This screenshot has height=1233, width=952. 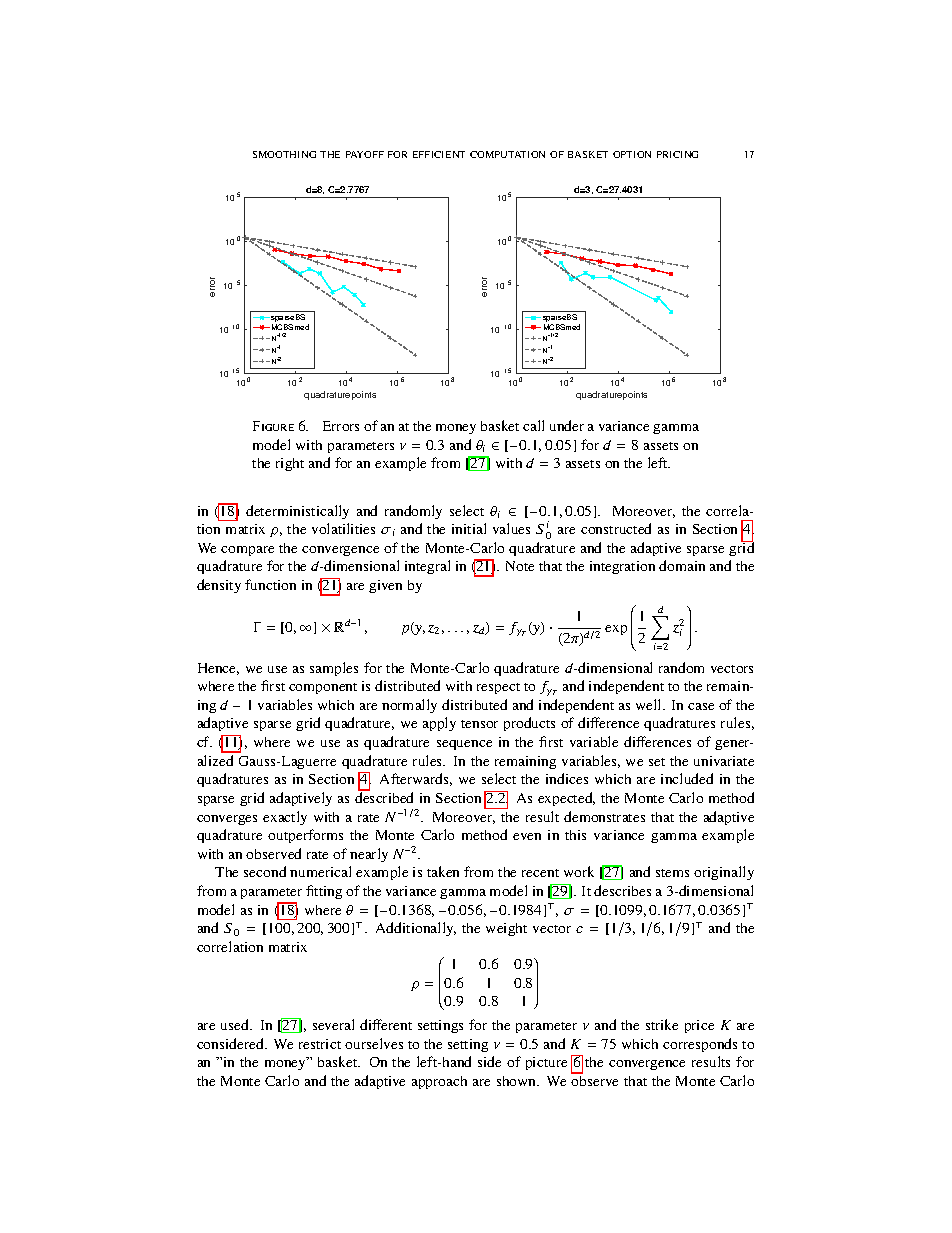 I want to click on approach, so click(x=439, y=1082).
